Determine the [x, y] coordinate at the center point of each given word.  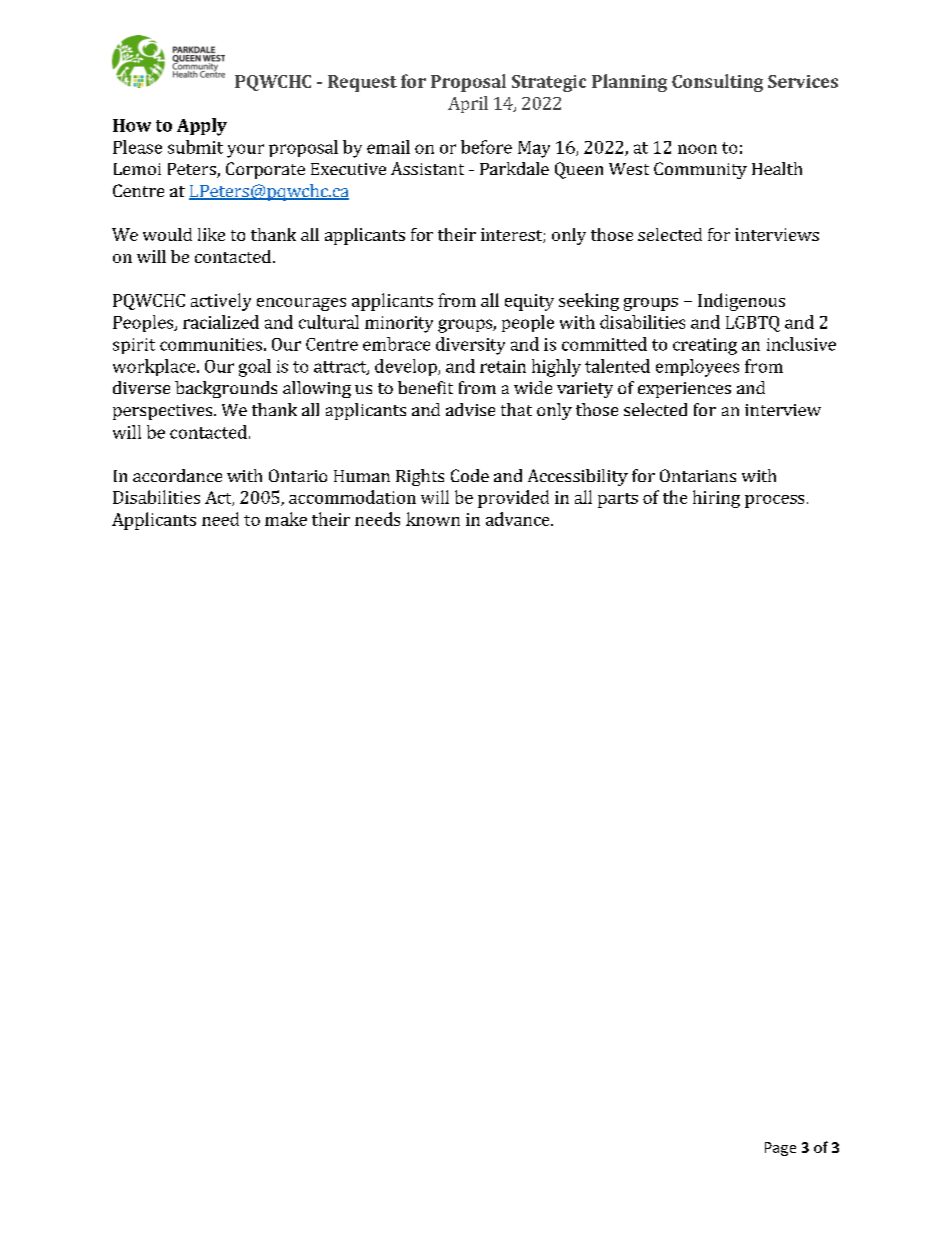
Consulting [717, 83]
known [433, 519]
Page [780, 1149]
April [468, 104]
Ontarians [698, 475]
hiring [716, 499]
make [286, 519]
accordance [177, 475]
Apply [202, 127]
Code [470, 475]
